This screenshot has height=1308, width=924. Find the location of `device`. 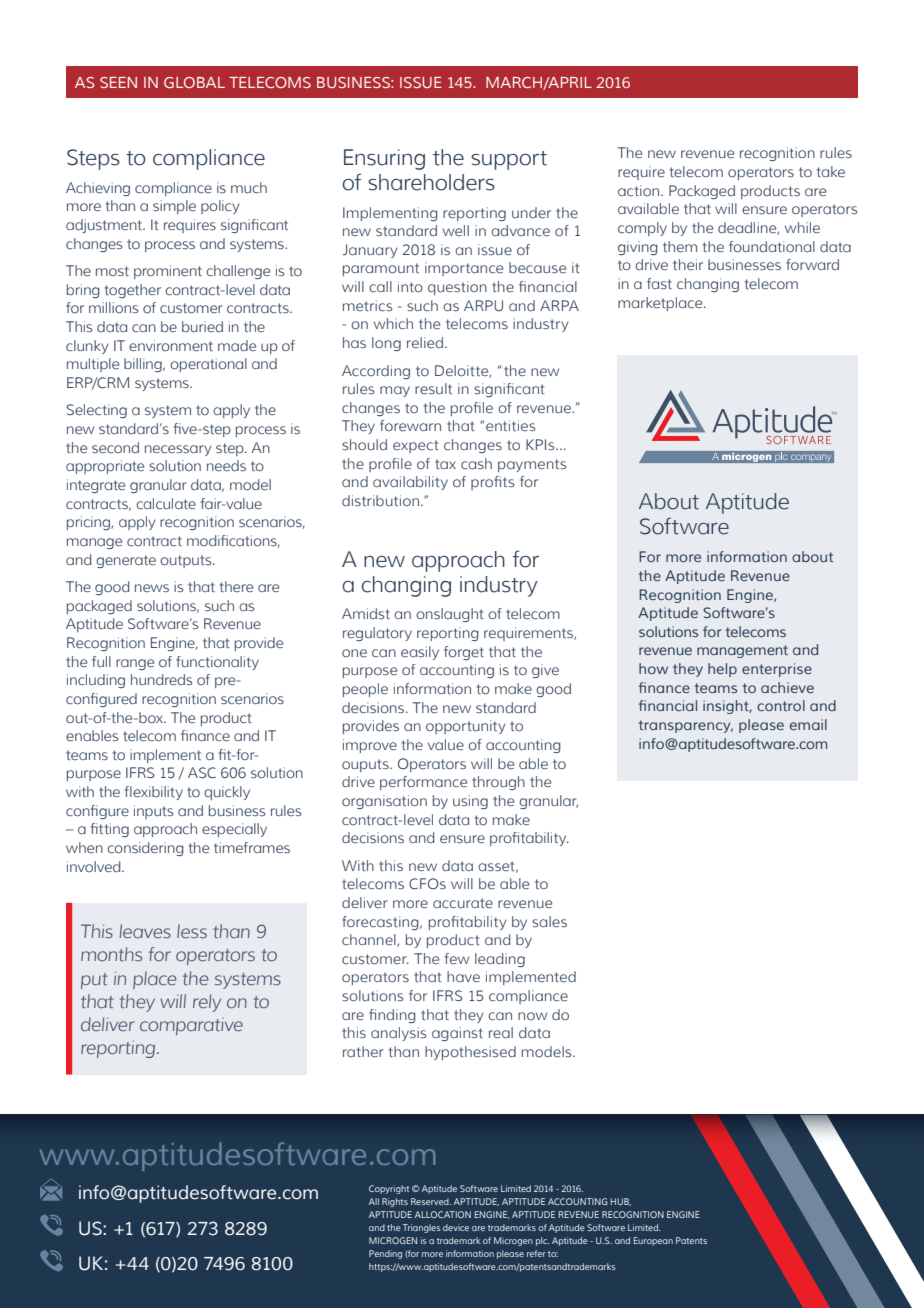

device is located at coordinates (456, 1227).
